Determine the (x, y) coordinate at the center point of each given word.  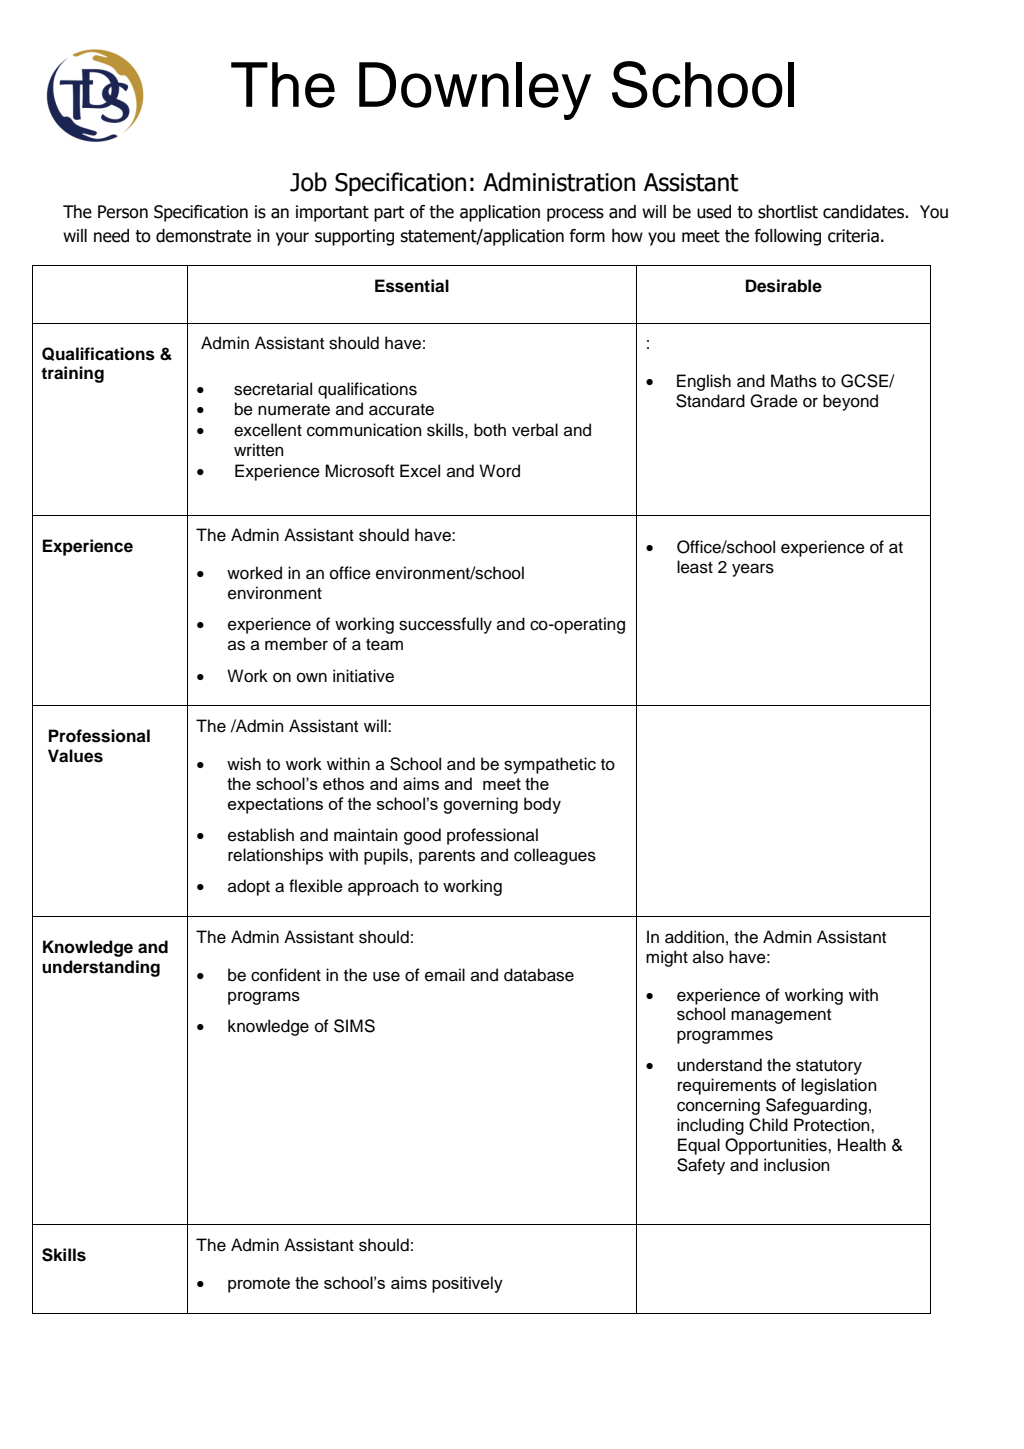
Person (123, 212)
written (259, 450)
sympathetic (550, 765)
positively (467, 1284)
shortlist (788, 212)
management (781, 1016)
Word (499, 471)
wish (244, 764)
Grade (774, 401)
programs (264, 998)
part (389, 214)
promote (259, 1285)
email (445, 975)
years (753, 570)
